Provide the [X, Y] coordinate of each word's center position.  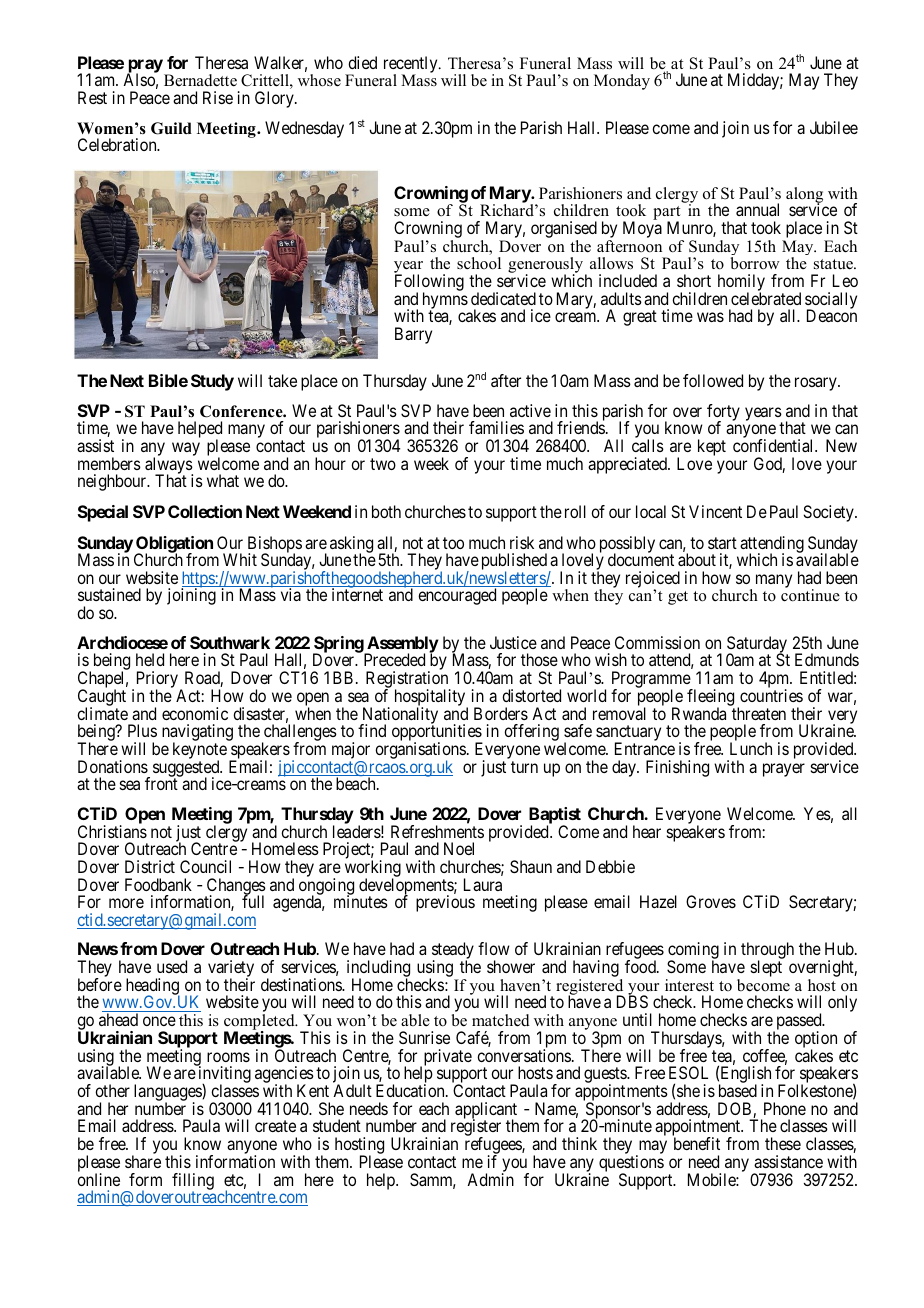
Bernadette [200, 80]
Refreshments [437, 831]
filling [193, 1182]
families [496, 427]
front [161, 783]
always [169, 467]
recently [412, 66]
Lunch [751, 748]
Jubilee [834, 127]
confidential [775, 445]
